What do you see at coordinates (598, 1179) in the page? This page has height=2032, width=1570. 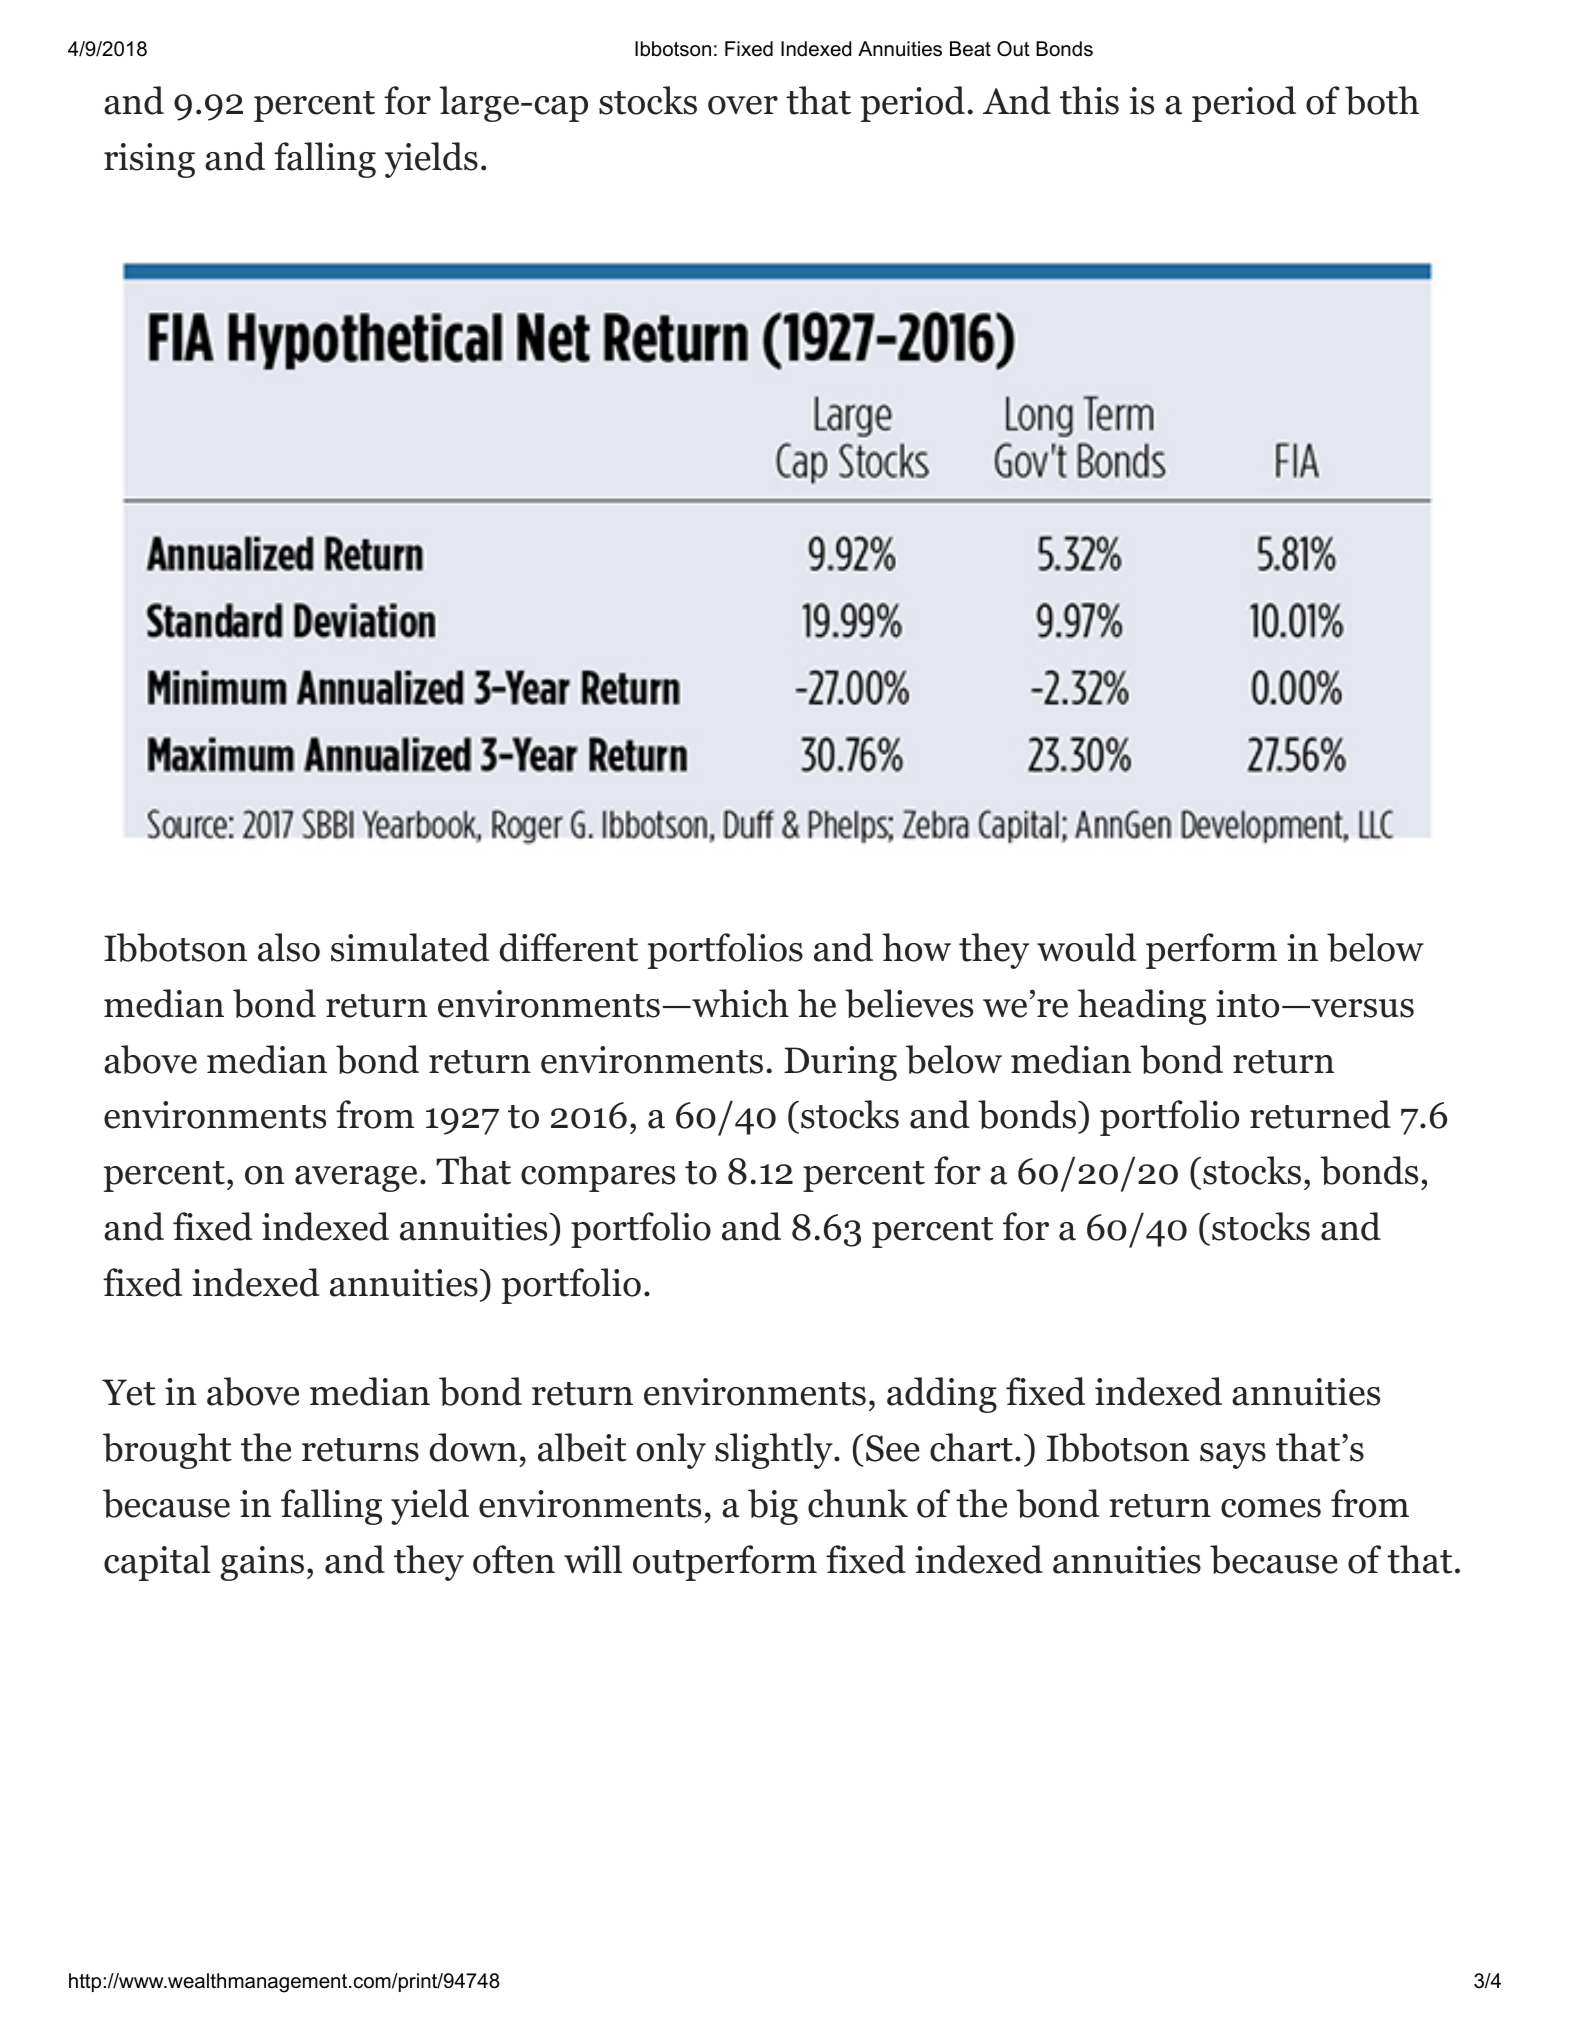 I see `compares` at bounding box center [598, 1179].
